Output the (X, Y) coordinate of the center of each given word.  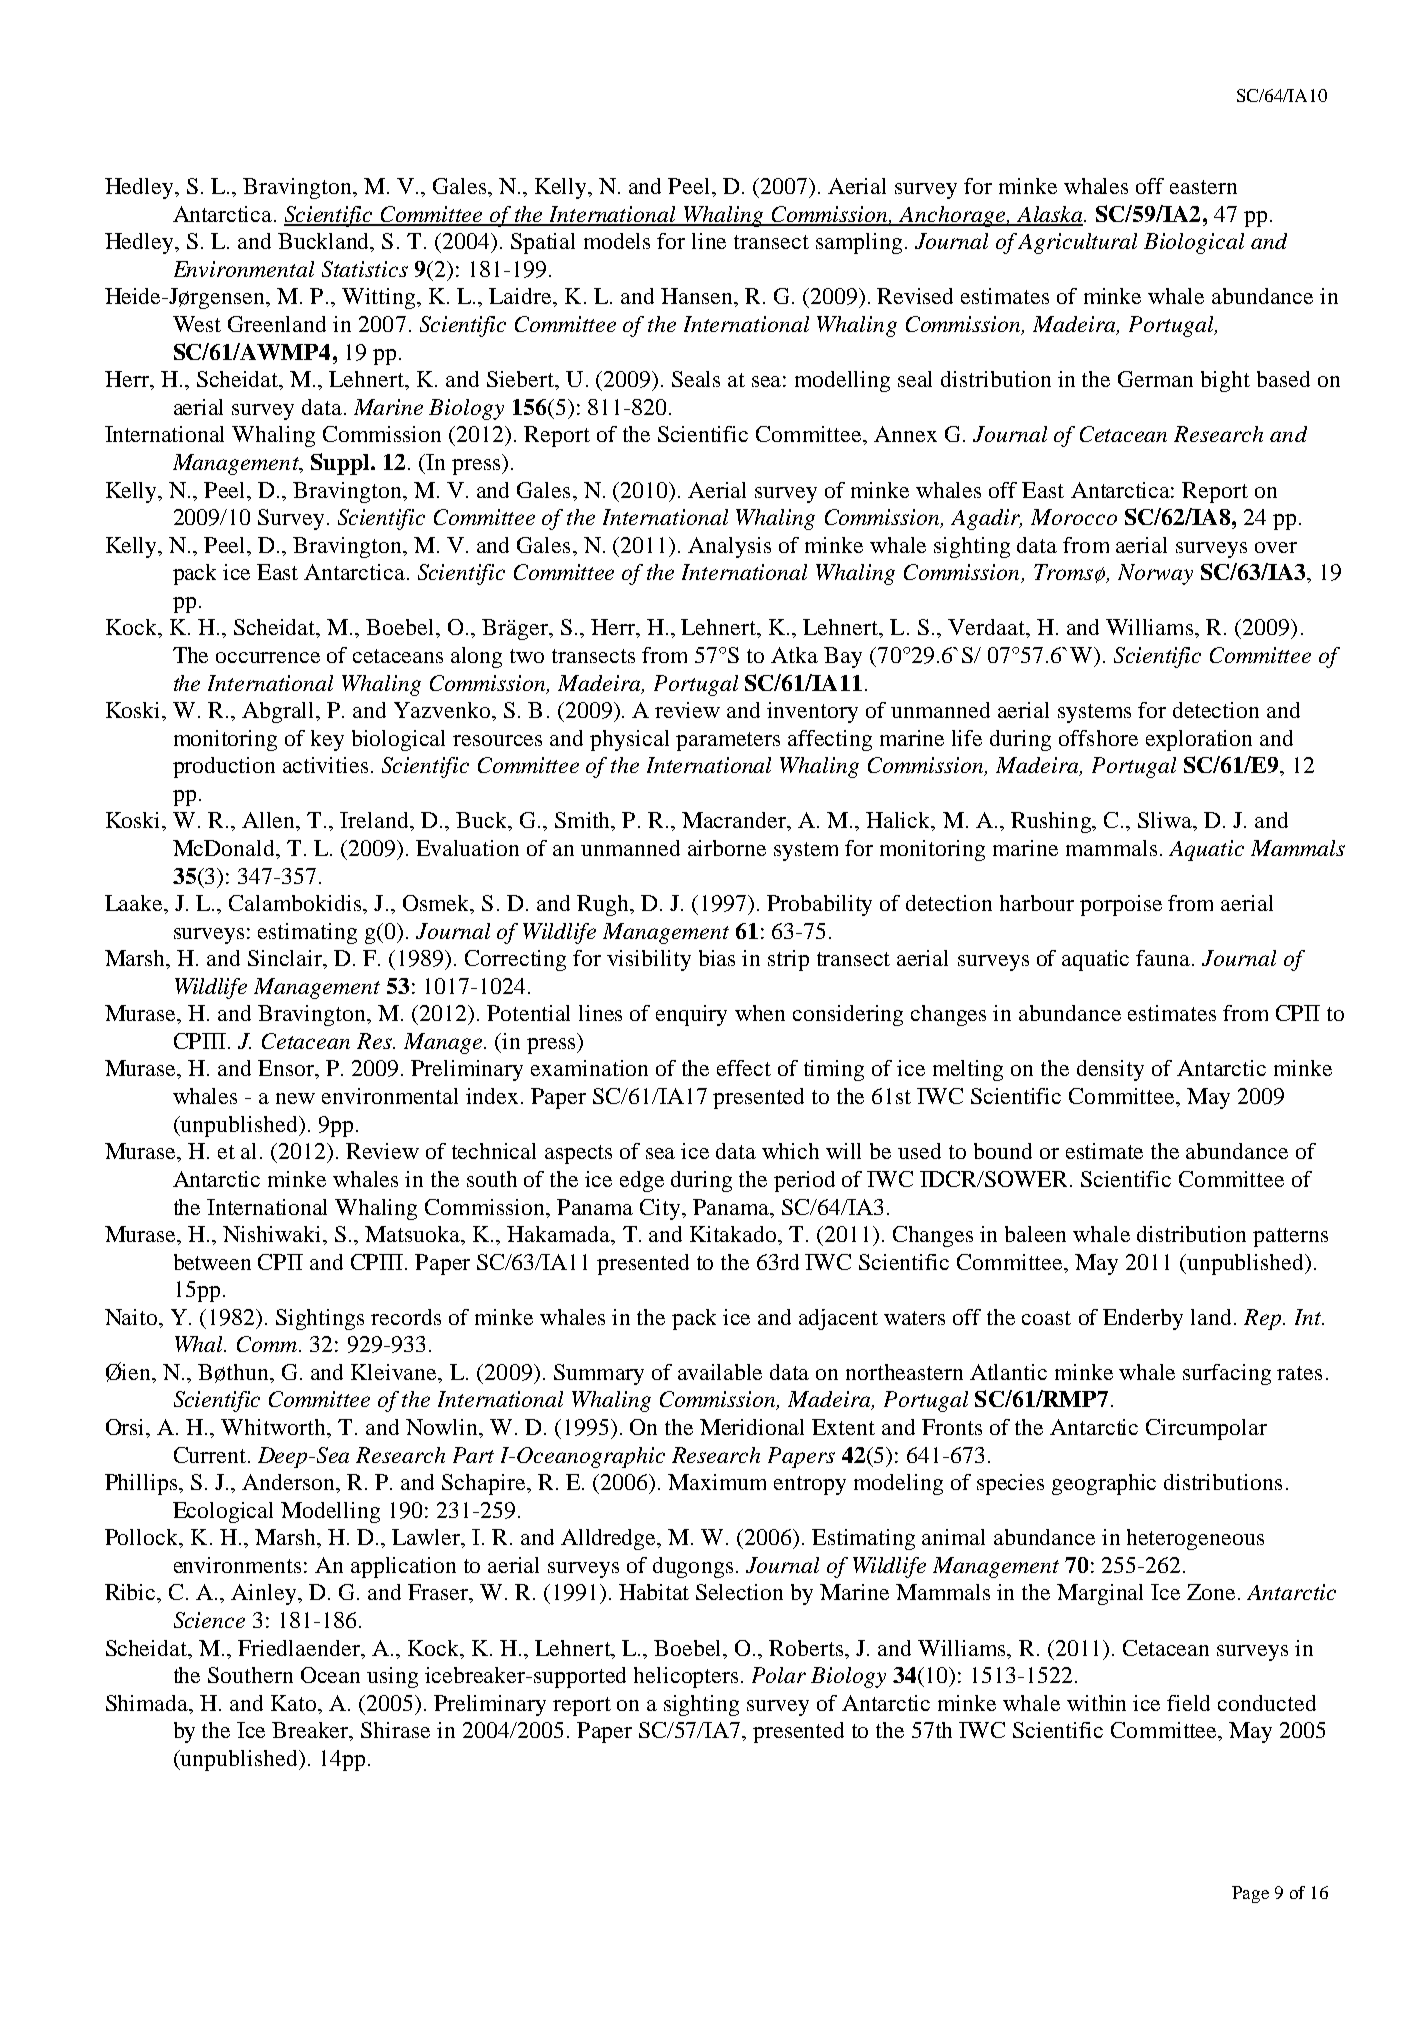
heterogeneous (1195, 1539)
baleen (1035, 1234)
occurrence (268, 657)
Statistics (365, 269)
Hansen (698, 296)
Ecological (223, 1512)
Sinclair (286, 959)
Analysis (729, 547)
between (212, 1262)
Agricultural (1077, 243)
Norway (1155, 574)
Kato (295, 1703)
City (661, 1209)
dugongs (693, 1567)
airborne (727, 848)
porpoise (1121, 905)
